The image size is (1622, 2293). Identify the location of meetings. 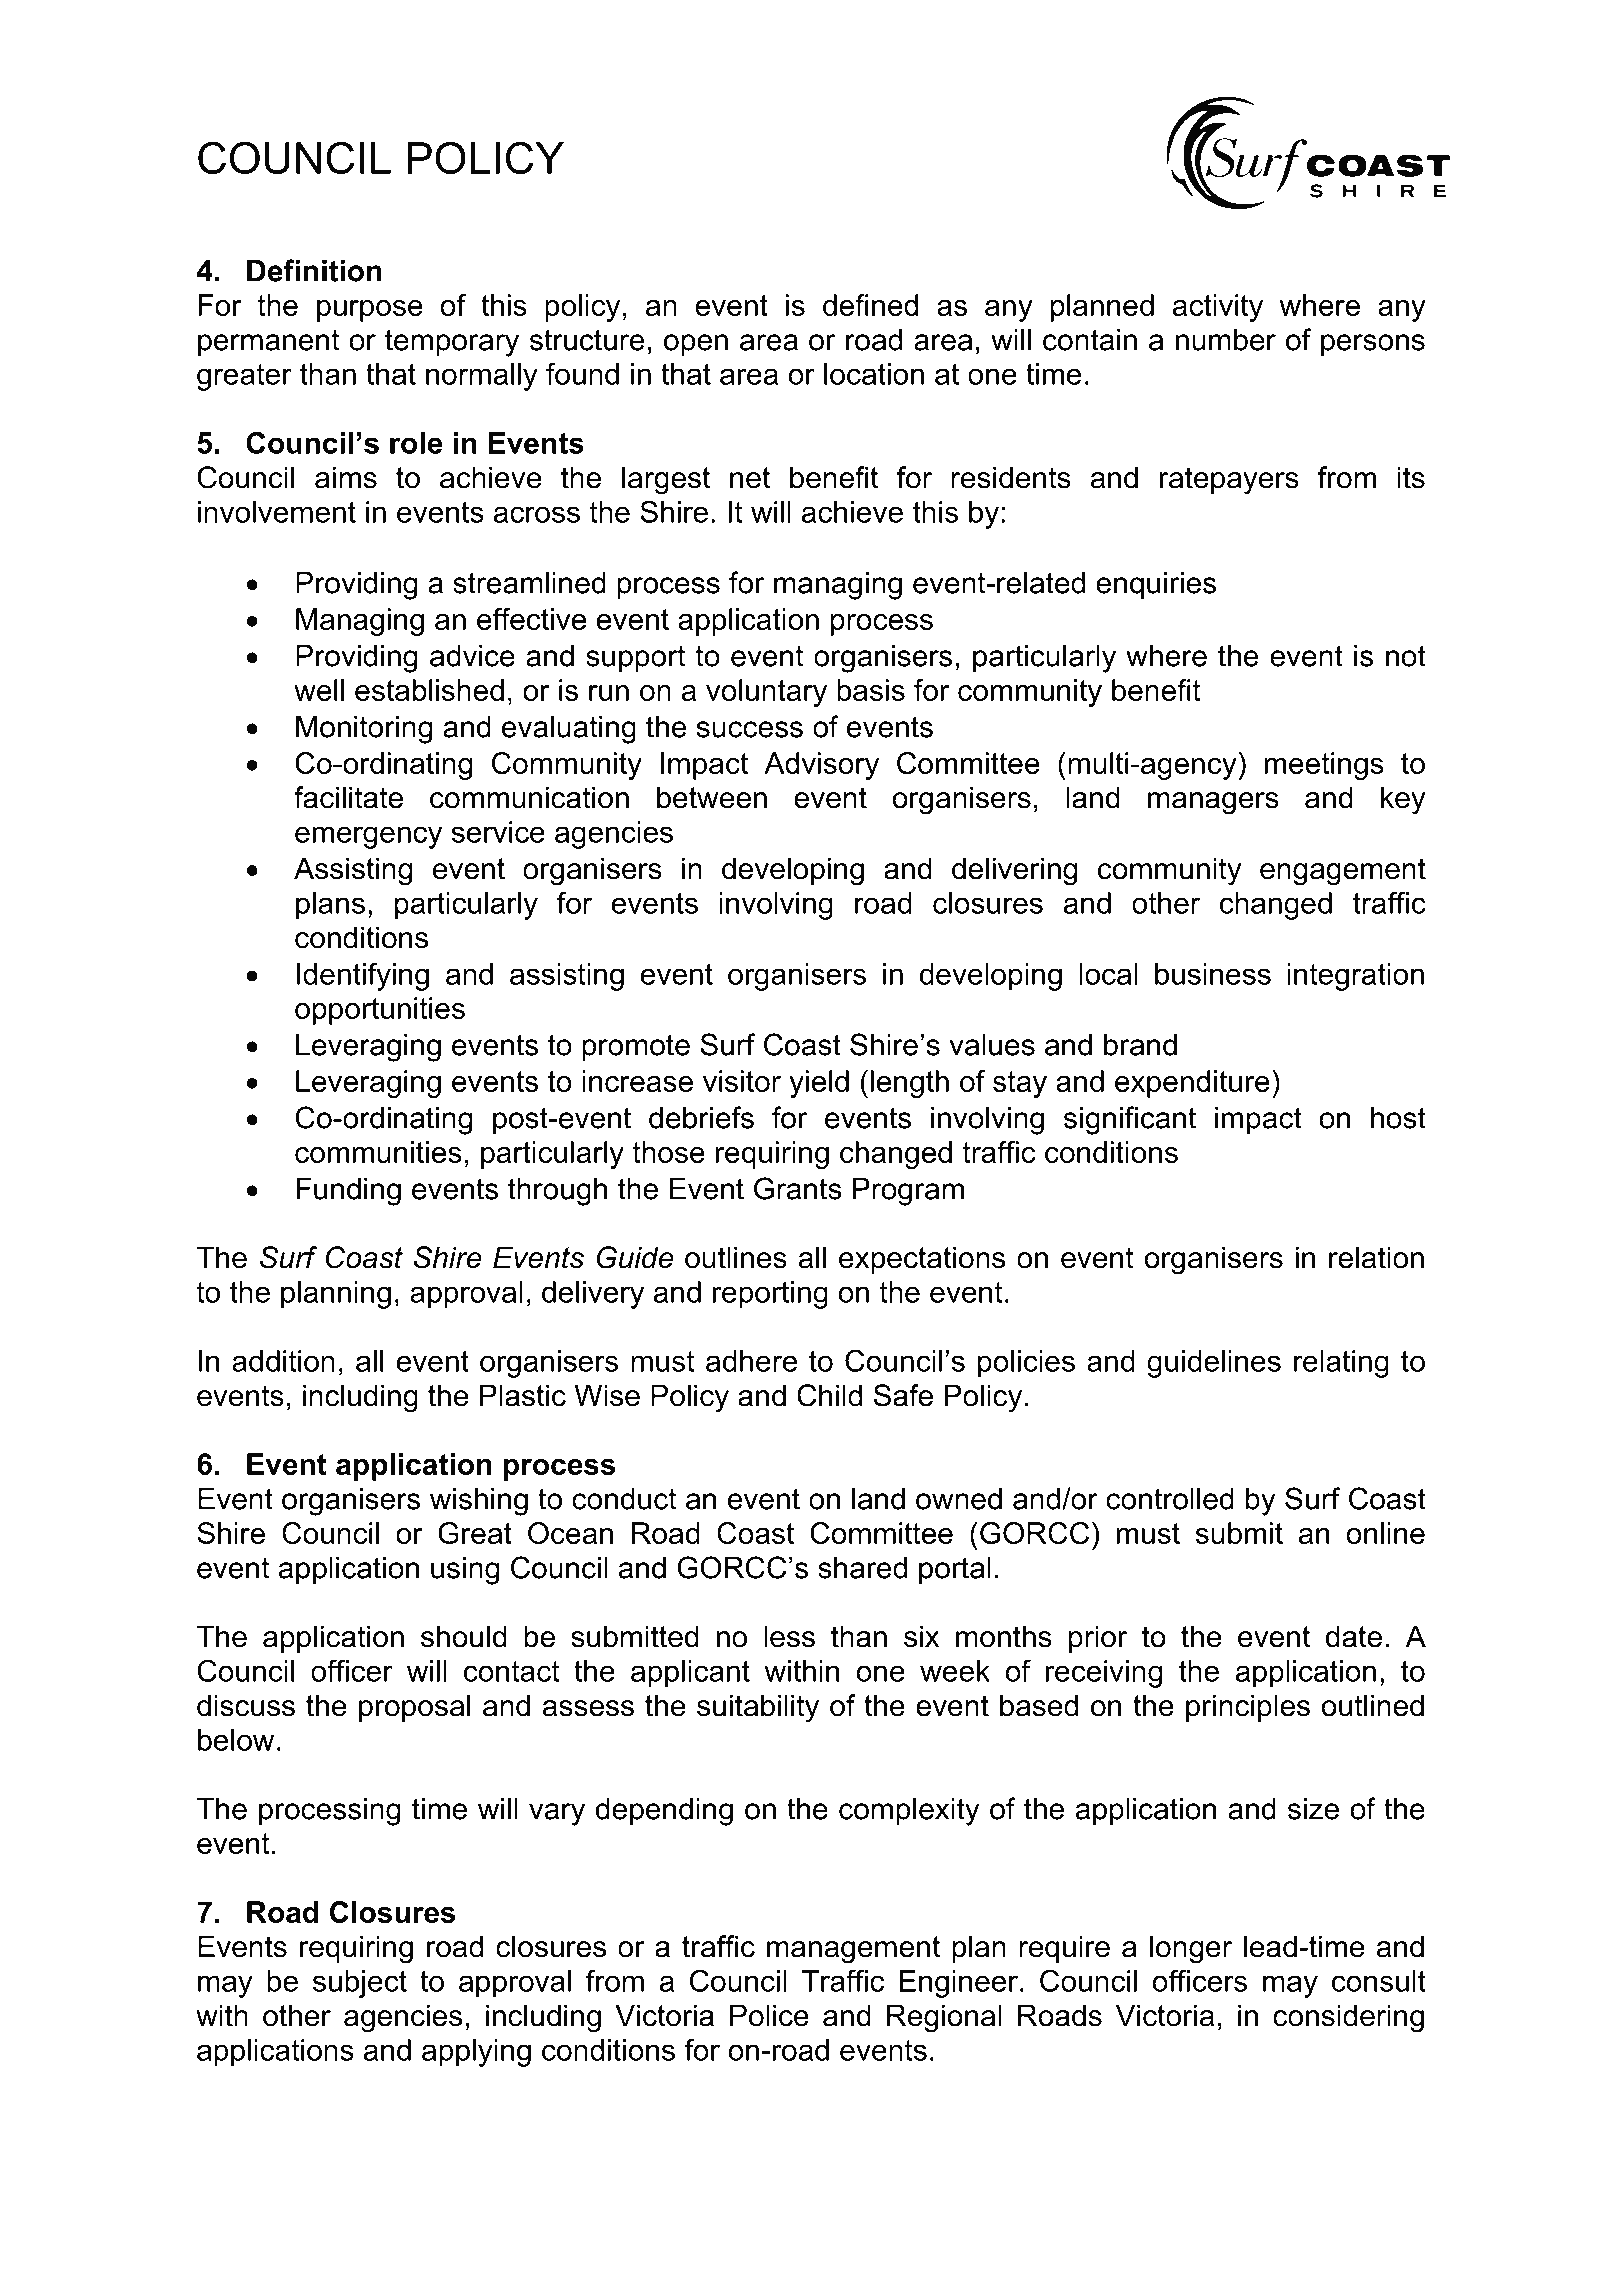
(1324, 766).
